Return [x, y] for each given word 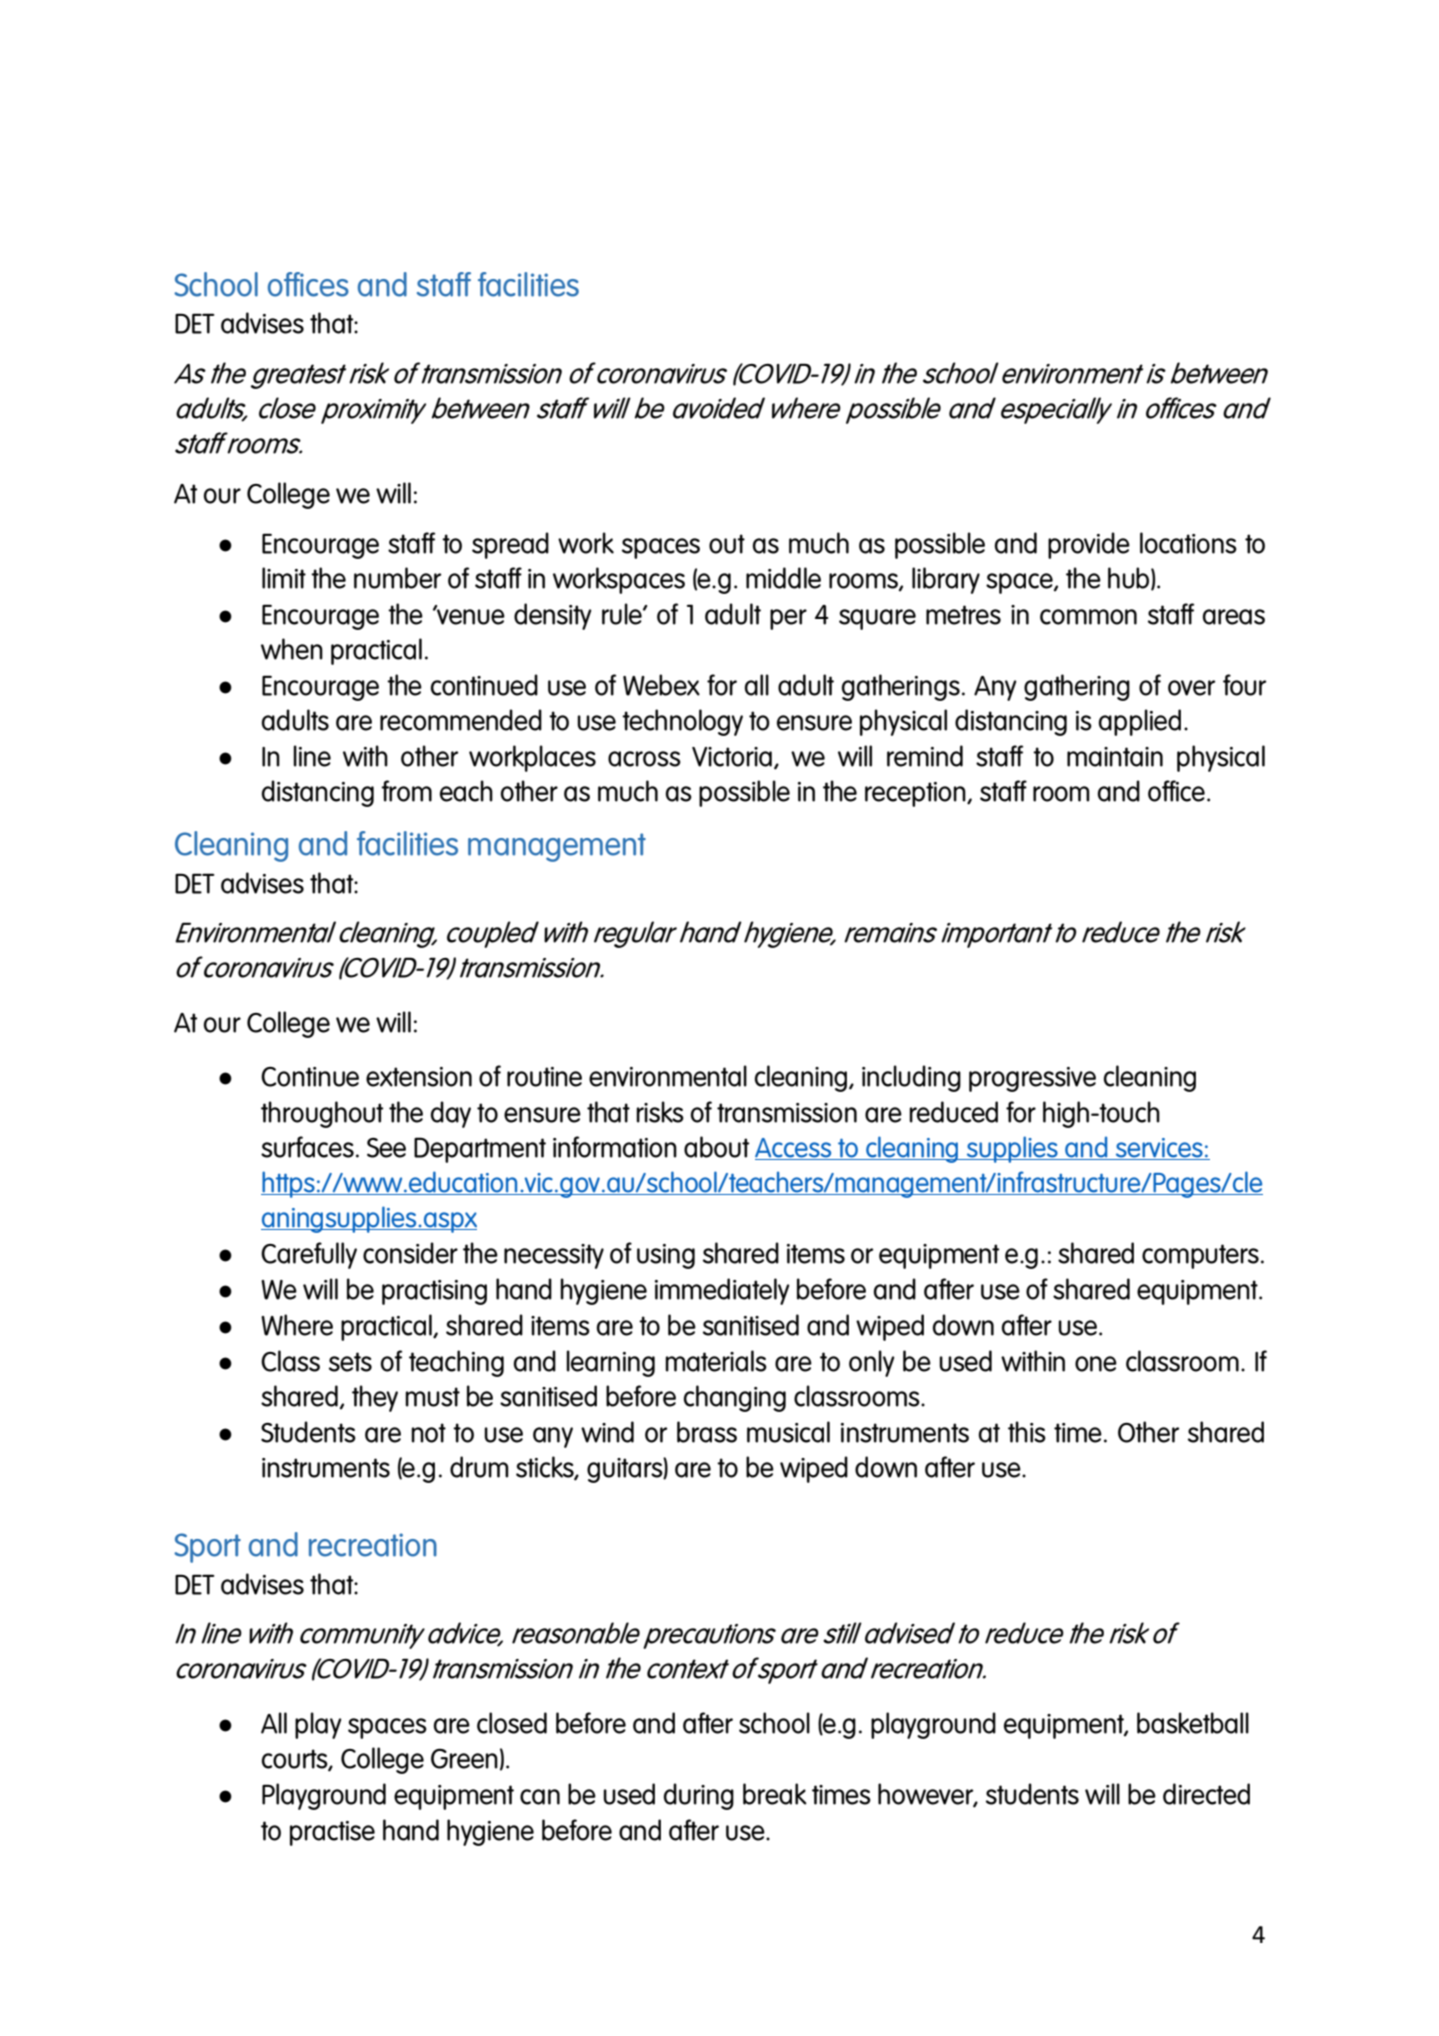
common [1088, 617]
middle [783, 578]
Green [464, 1758]
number [397, 578]
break [775, 1794]
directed [1206, 1794]
